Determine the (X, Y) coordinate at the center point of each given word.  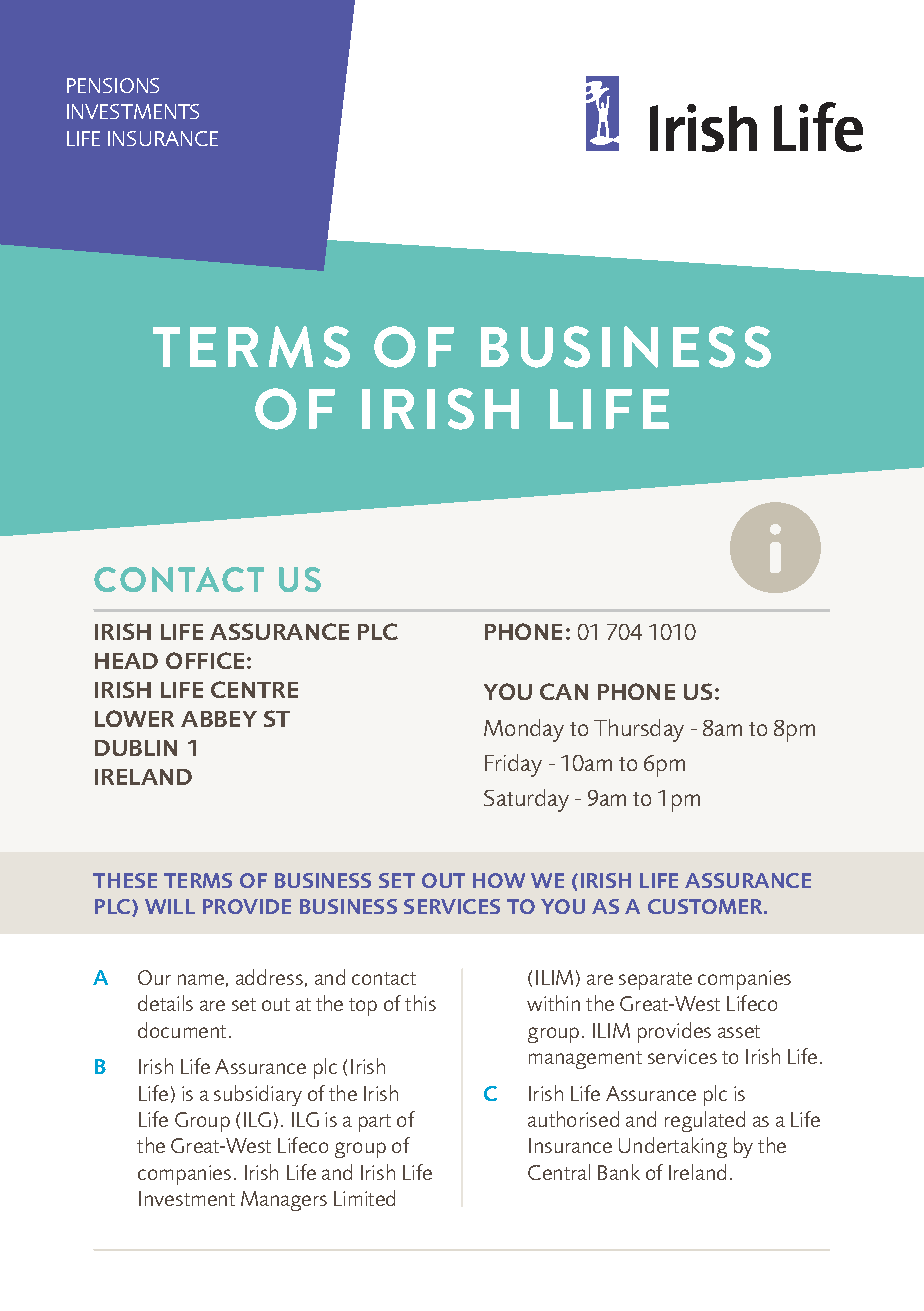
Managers (284, 1201)
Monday (524, 730)
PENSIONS (113, 85)
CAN (564, 691)
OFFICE (205, 660)
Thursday (639, 730)
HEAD (126, 661)
